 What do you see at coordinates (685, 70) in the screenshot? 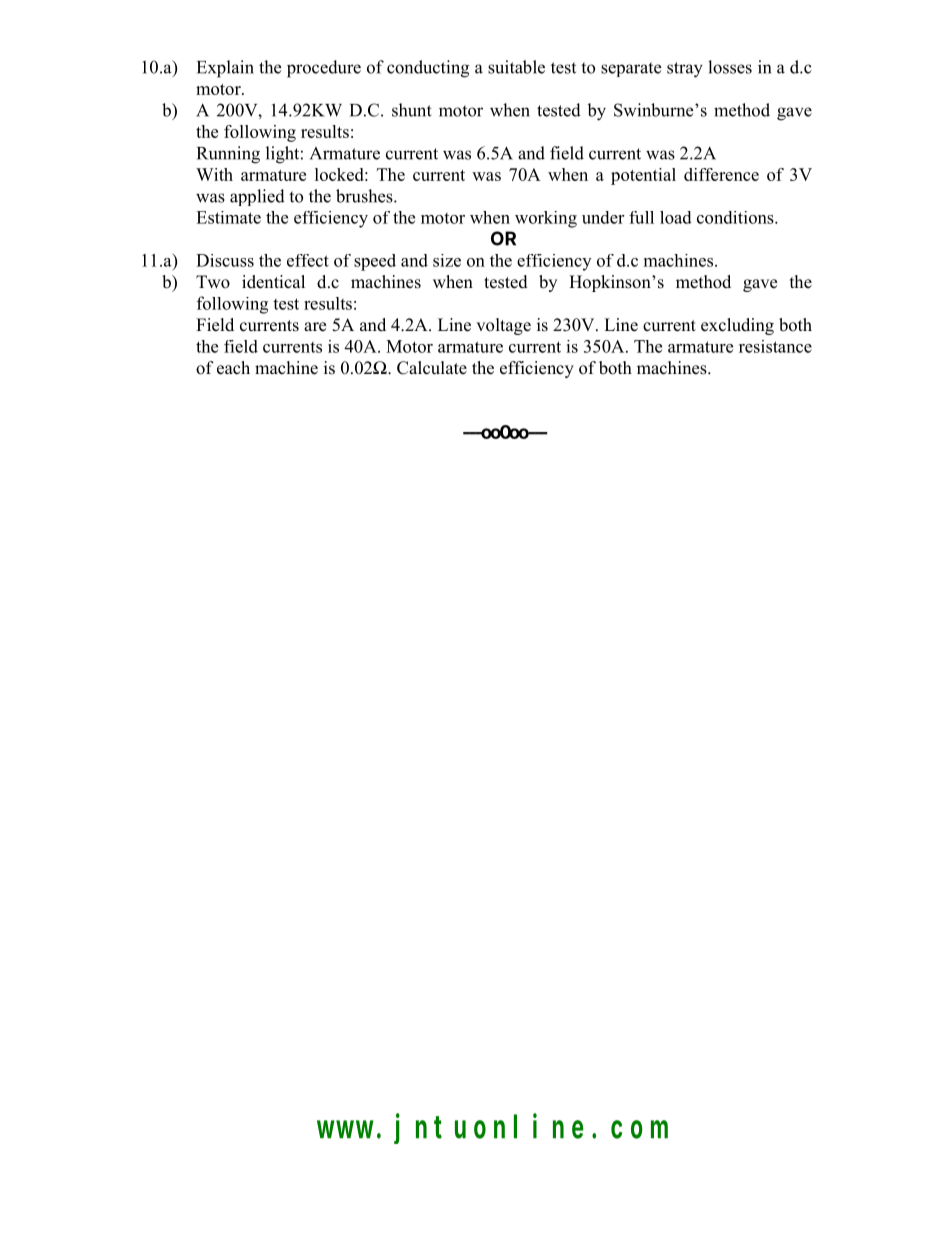
I see `stray` at bounding box center [685, 70].
